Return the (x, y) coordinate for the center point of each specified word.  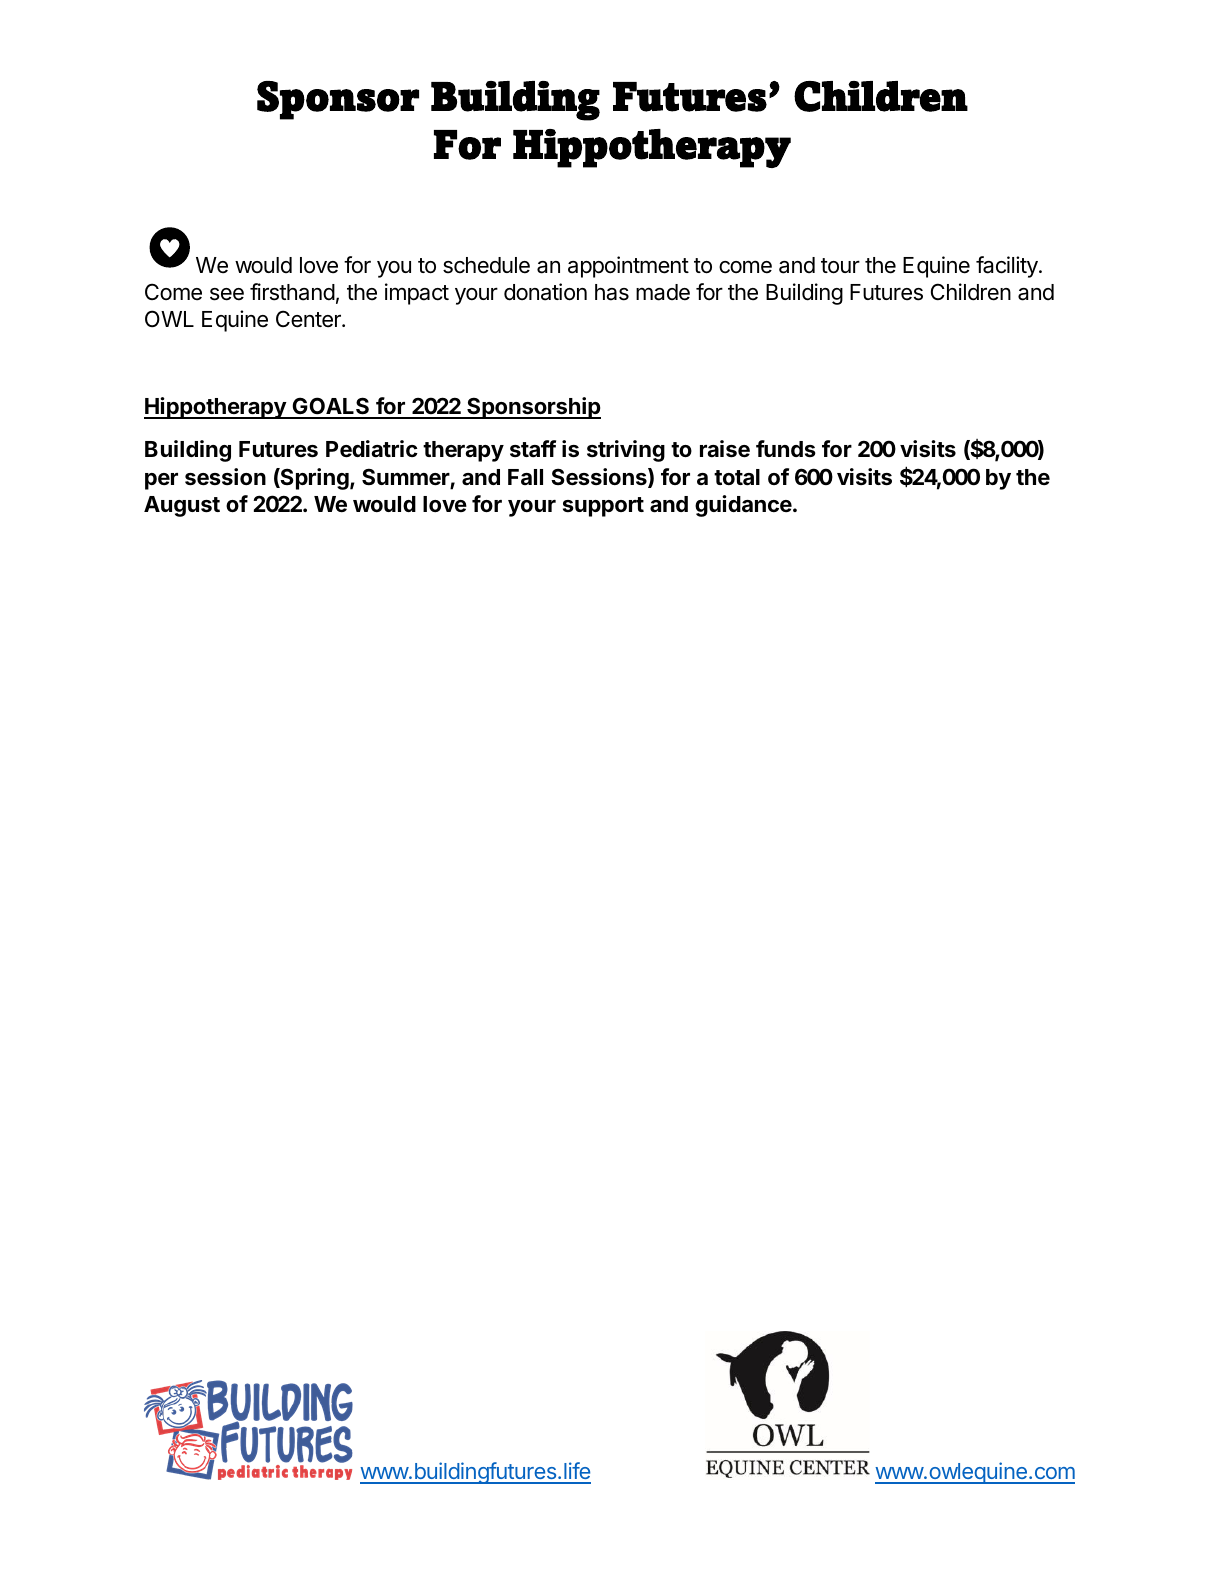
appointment (628, 267)
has (612, 292)
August (182, 506)
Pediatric (372, 449)
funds (786, 448)
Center (309, 319)
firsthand (292, 292)
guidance (743, 506)
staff (533, 449)
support (603, 507)
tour (840, 266)
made (663, 292)
